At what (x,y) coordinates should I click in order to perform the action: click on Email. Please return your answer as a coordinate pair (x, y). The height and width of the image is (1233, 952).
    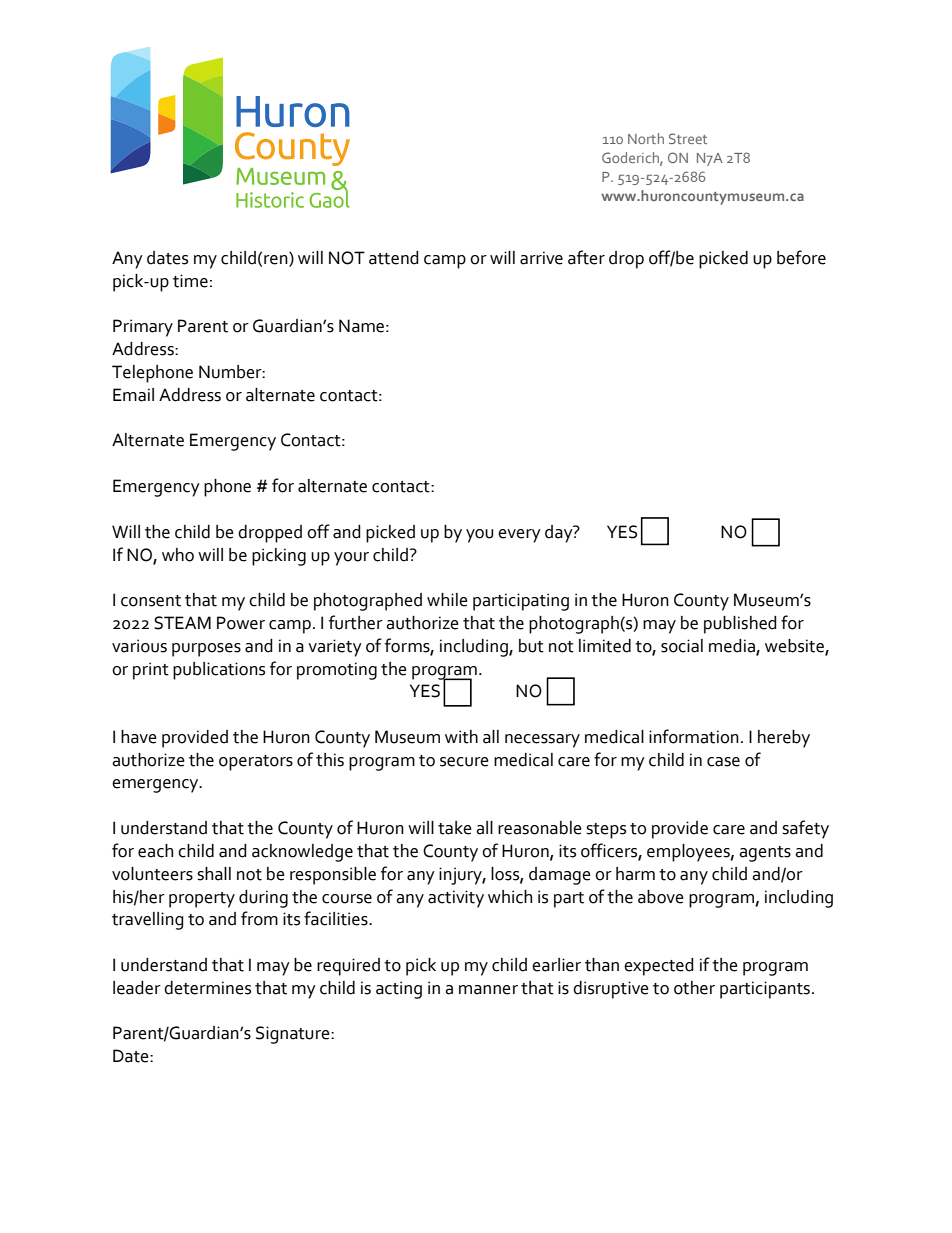
    Looking at the image, I should click on (133, 395).
